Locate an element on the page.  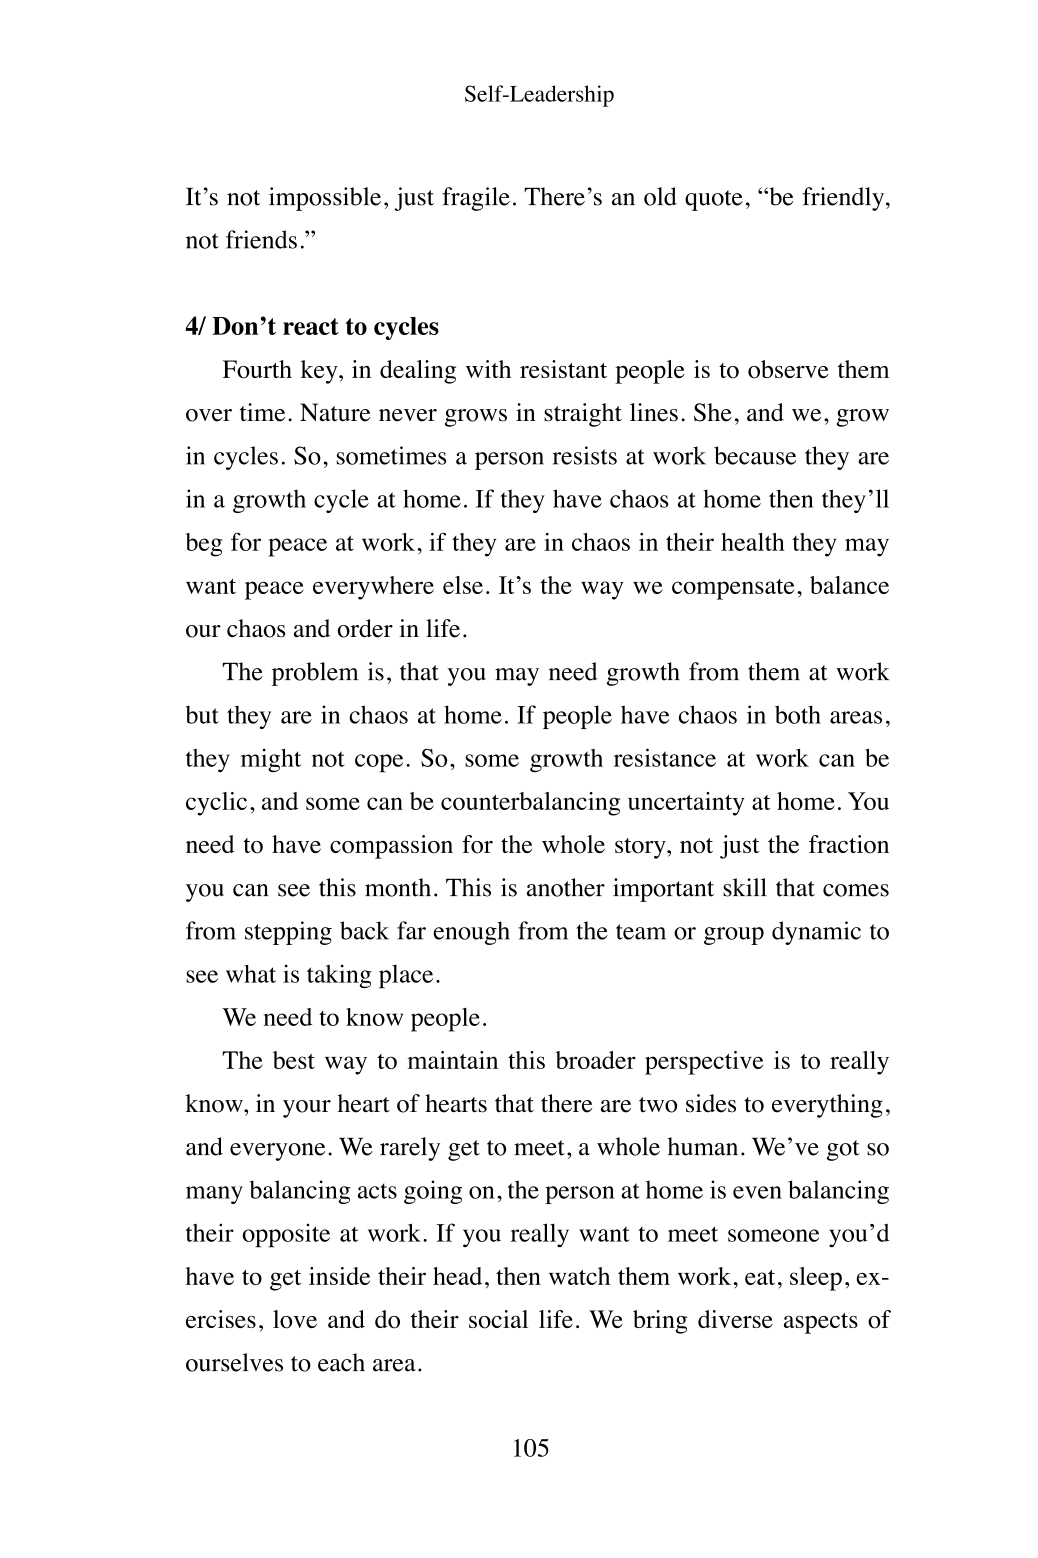
ourselves is located at coordinates (234, 1362).
